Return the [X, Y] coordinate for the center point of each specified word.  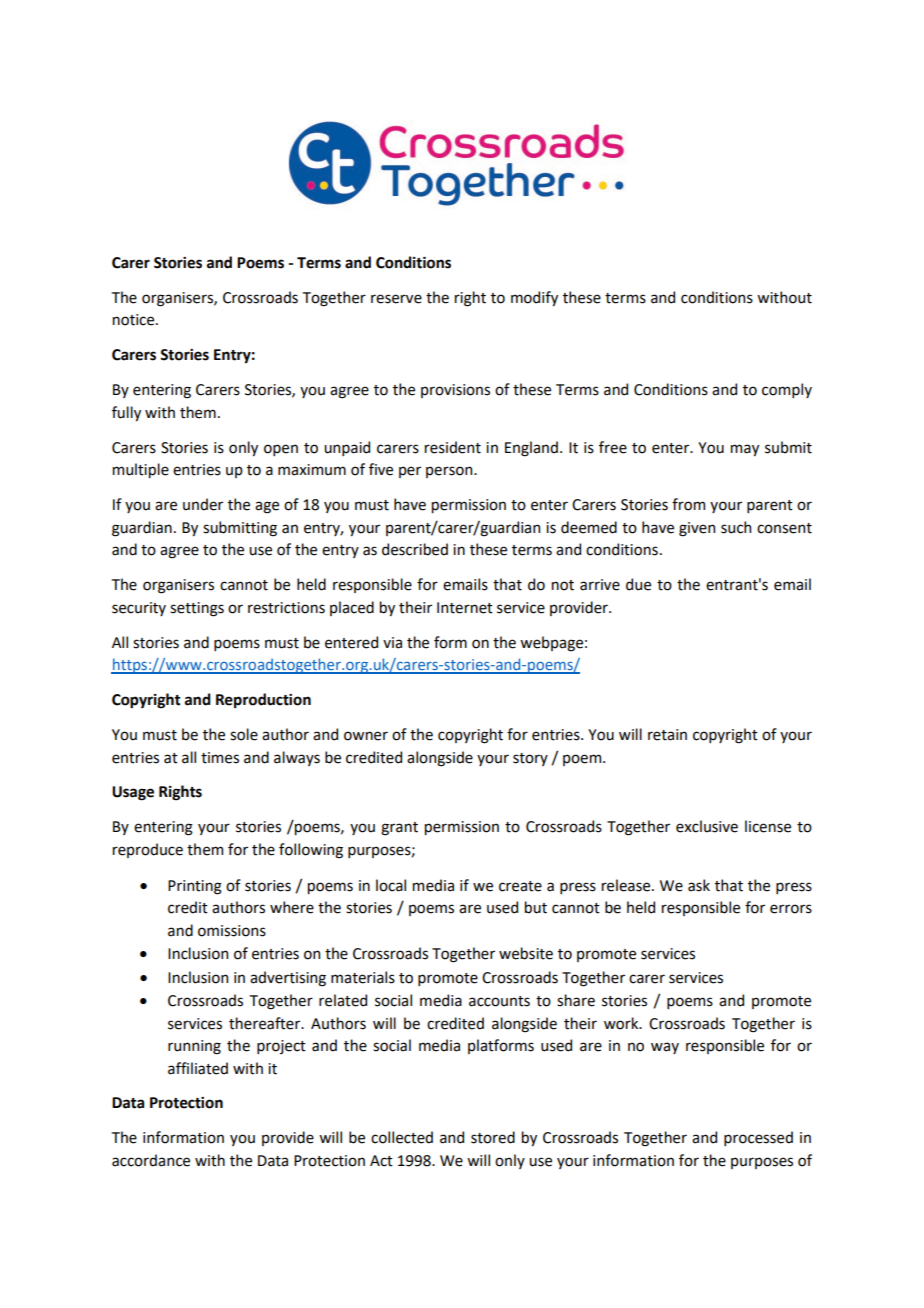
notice [135, 320]
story [530, 759]
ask [699, 885]
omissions [232, 931]
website [526, 953]
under [203, 504]
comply [787, 390]
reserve [396, 299]
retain [667, 735]
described [415, 549]
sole [244, 734]
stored [493, 1137]
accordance [151, 1160]
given [697, 529]
